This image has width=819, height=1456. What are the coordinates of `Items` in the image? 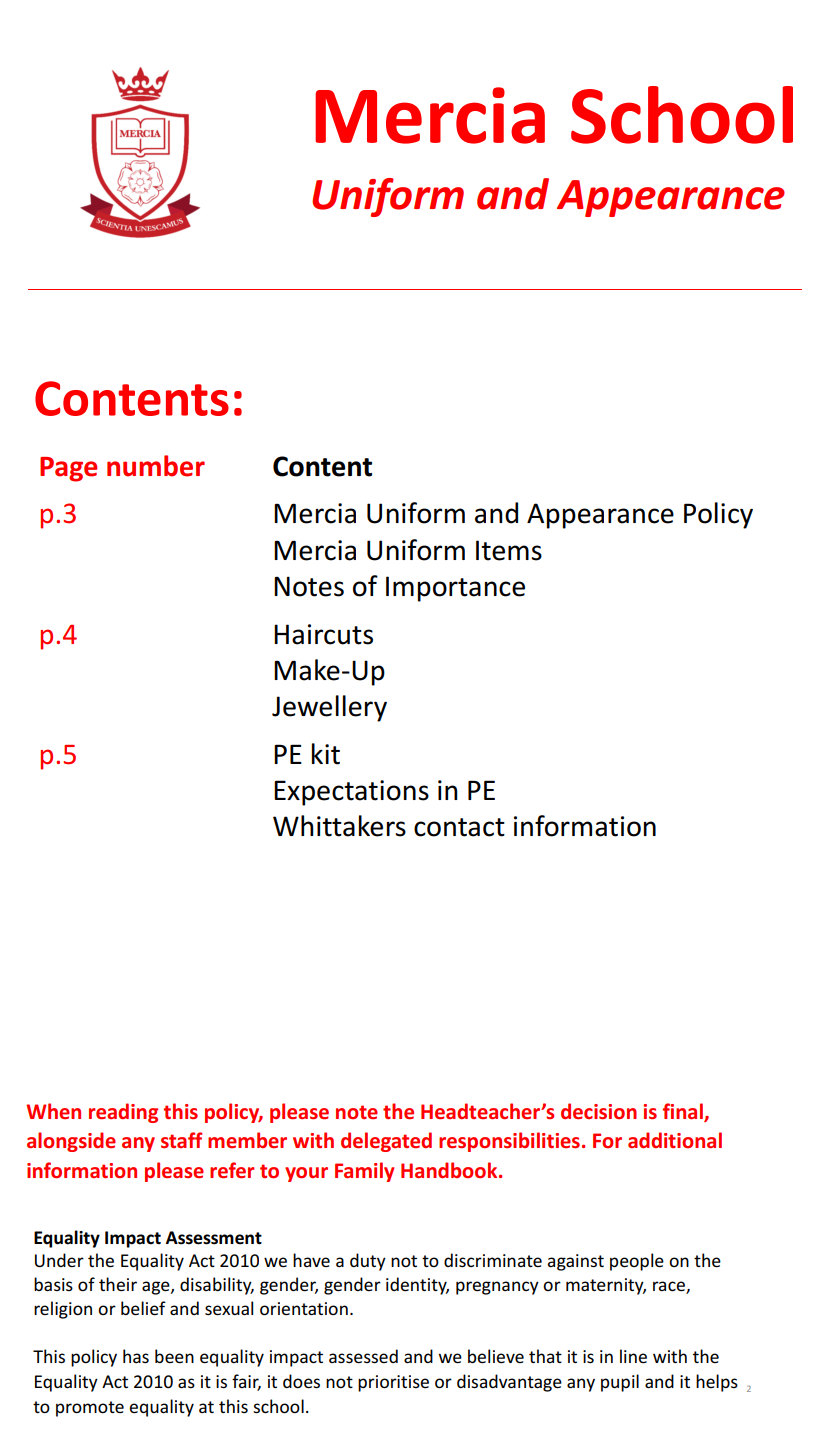 It's located at (509, 550).
